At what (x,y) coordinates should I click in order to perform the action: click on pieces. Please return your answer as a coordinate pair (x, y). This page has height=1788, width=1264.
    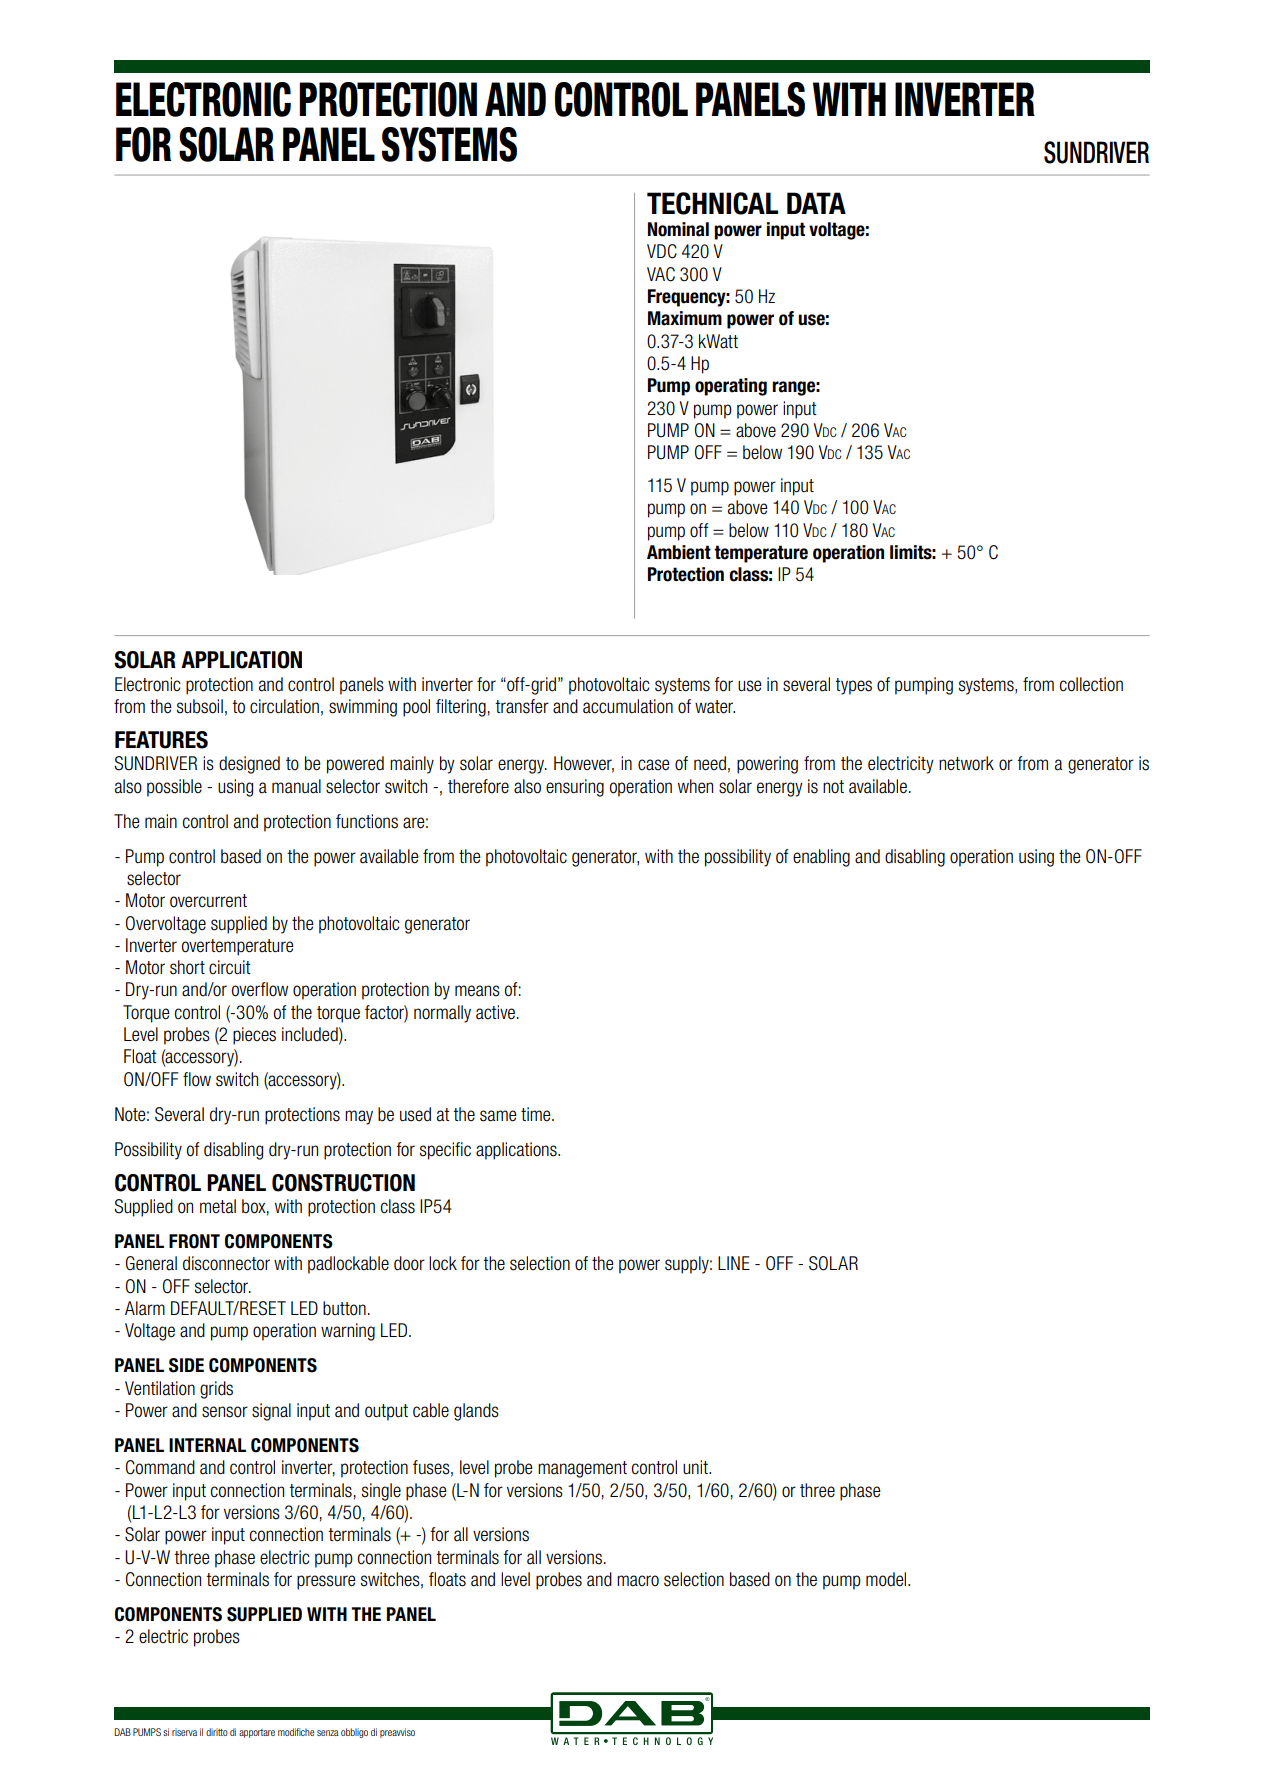
    Looking at the image, I should click on (254, 1036).
